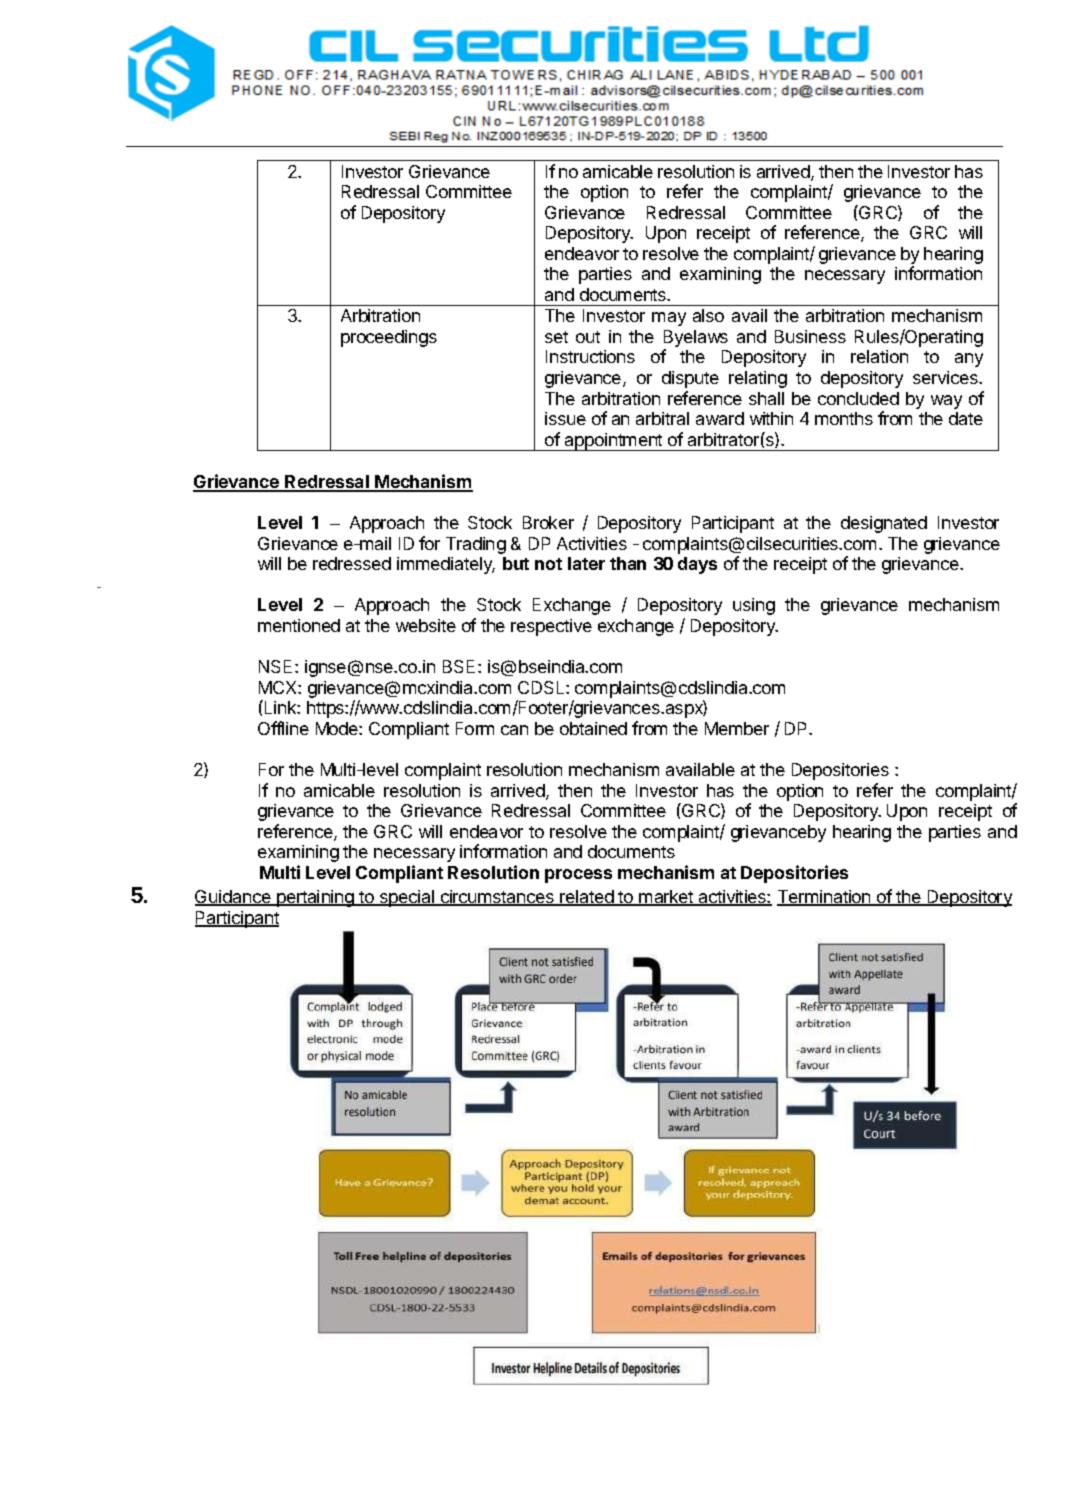 The width and height of the screenshot is (1065, 1506). What do you see at coordinates (578, 876) in the screenshot?
I see `process` at bounding box center [578, 876].
